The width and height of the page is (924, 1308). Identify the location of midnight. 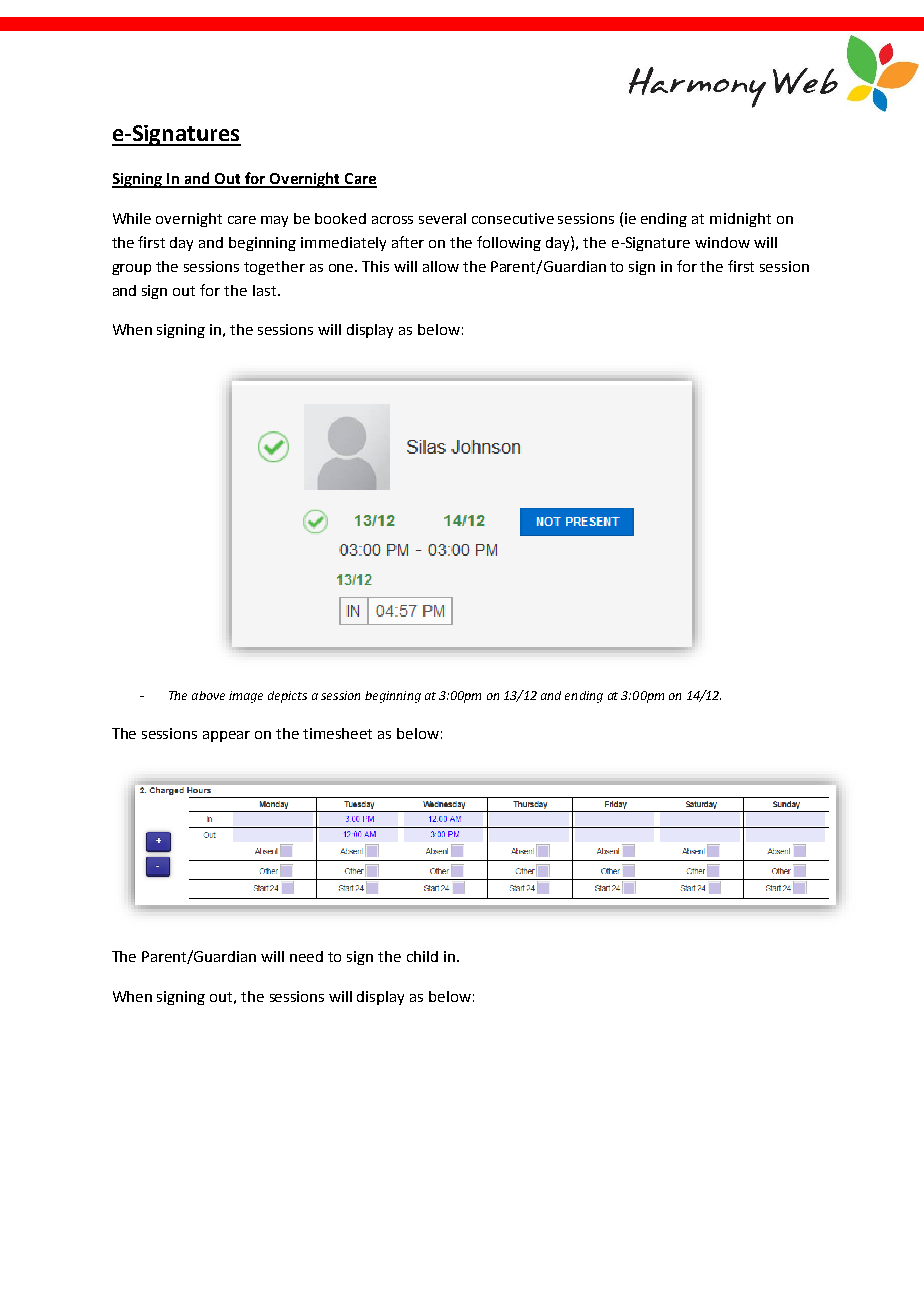
(740, 220).
